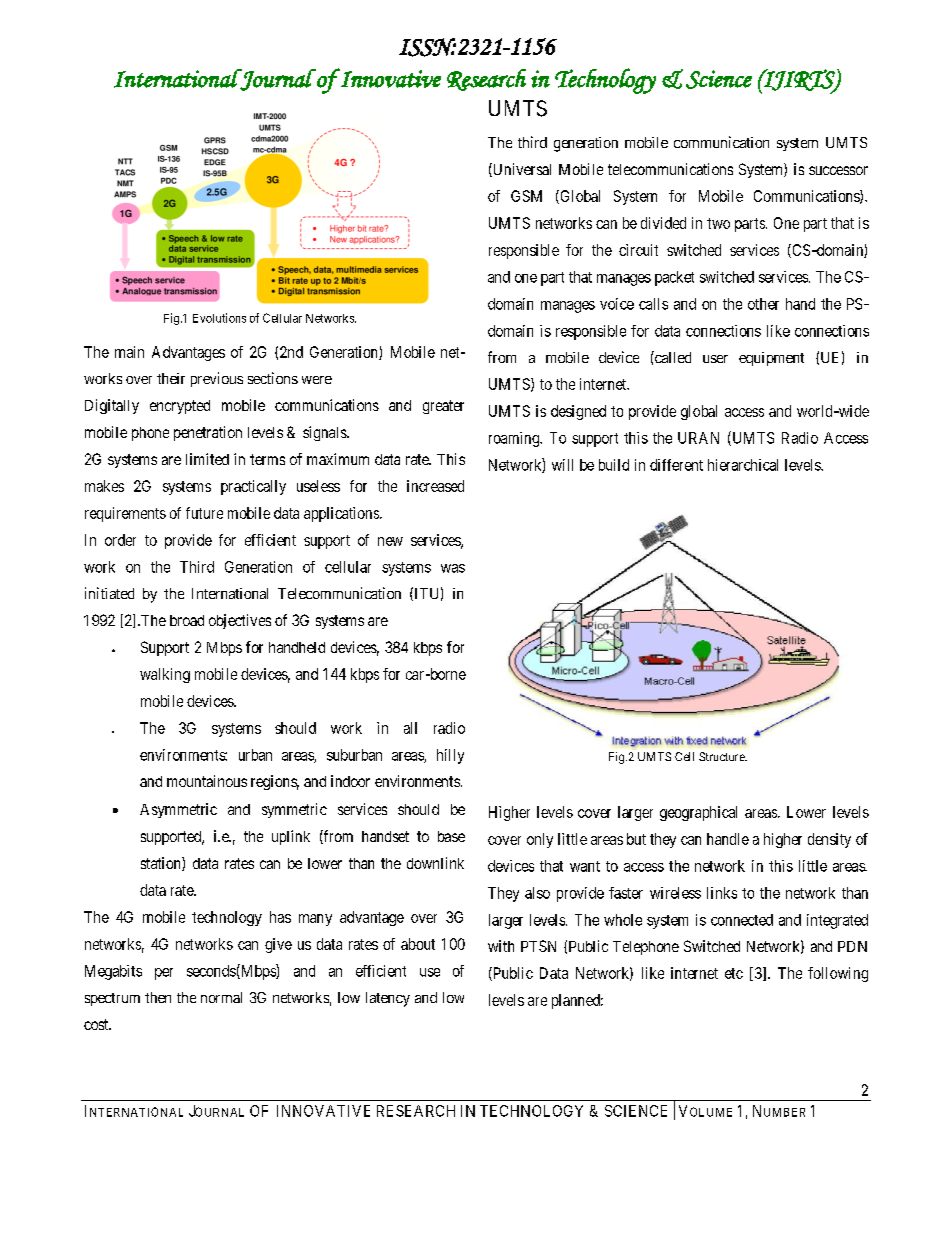 Image resolution: width=952 pixels, height=1233 pixels. I want to click on hierarchical, so click(743, 465).
